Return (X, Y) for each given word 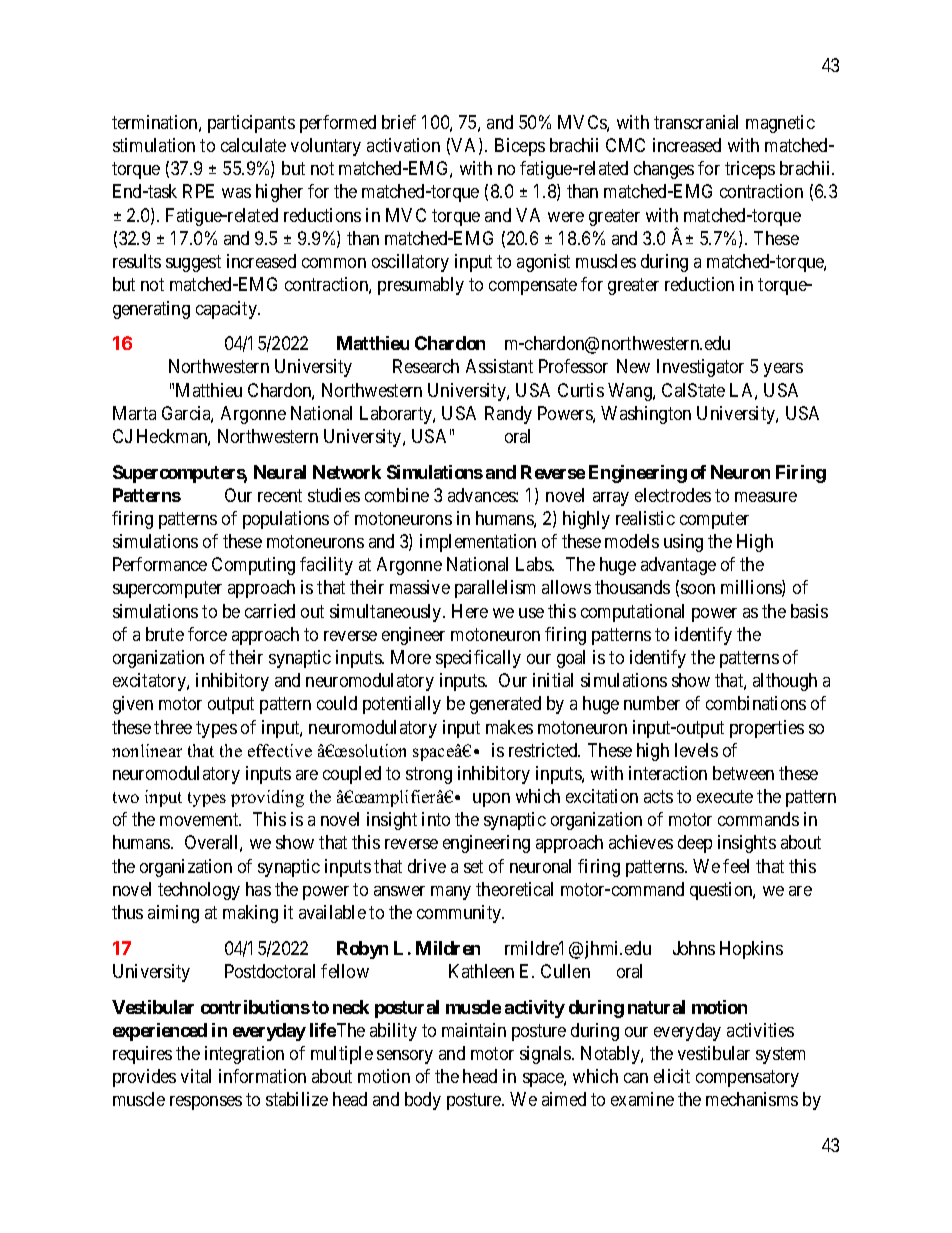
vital (196, 1076)
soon (698, 589)
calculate (253, 145)
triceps (750, 170)
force (207, 634)
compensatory (747, 1078)
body (423, 1101)
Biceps (520, 147)
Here (470, 611)
